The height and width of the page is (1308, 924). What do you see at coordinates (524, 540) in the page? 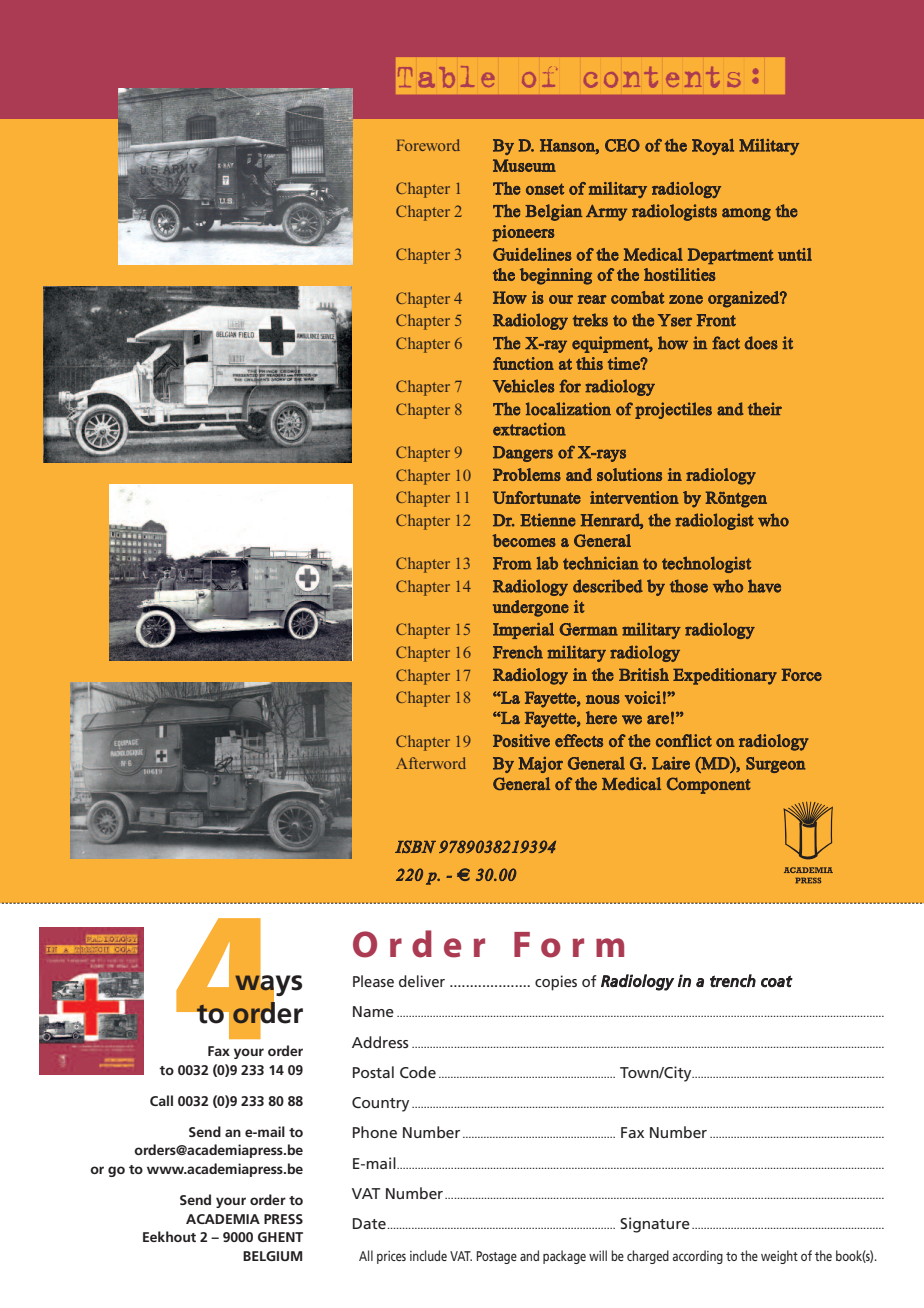
I see `becomes` at bounding box center [524, 540].
